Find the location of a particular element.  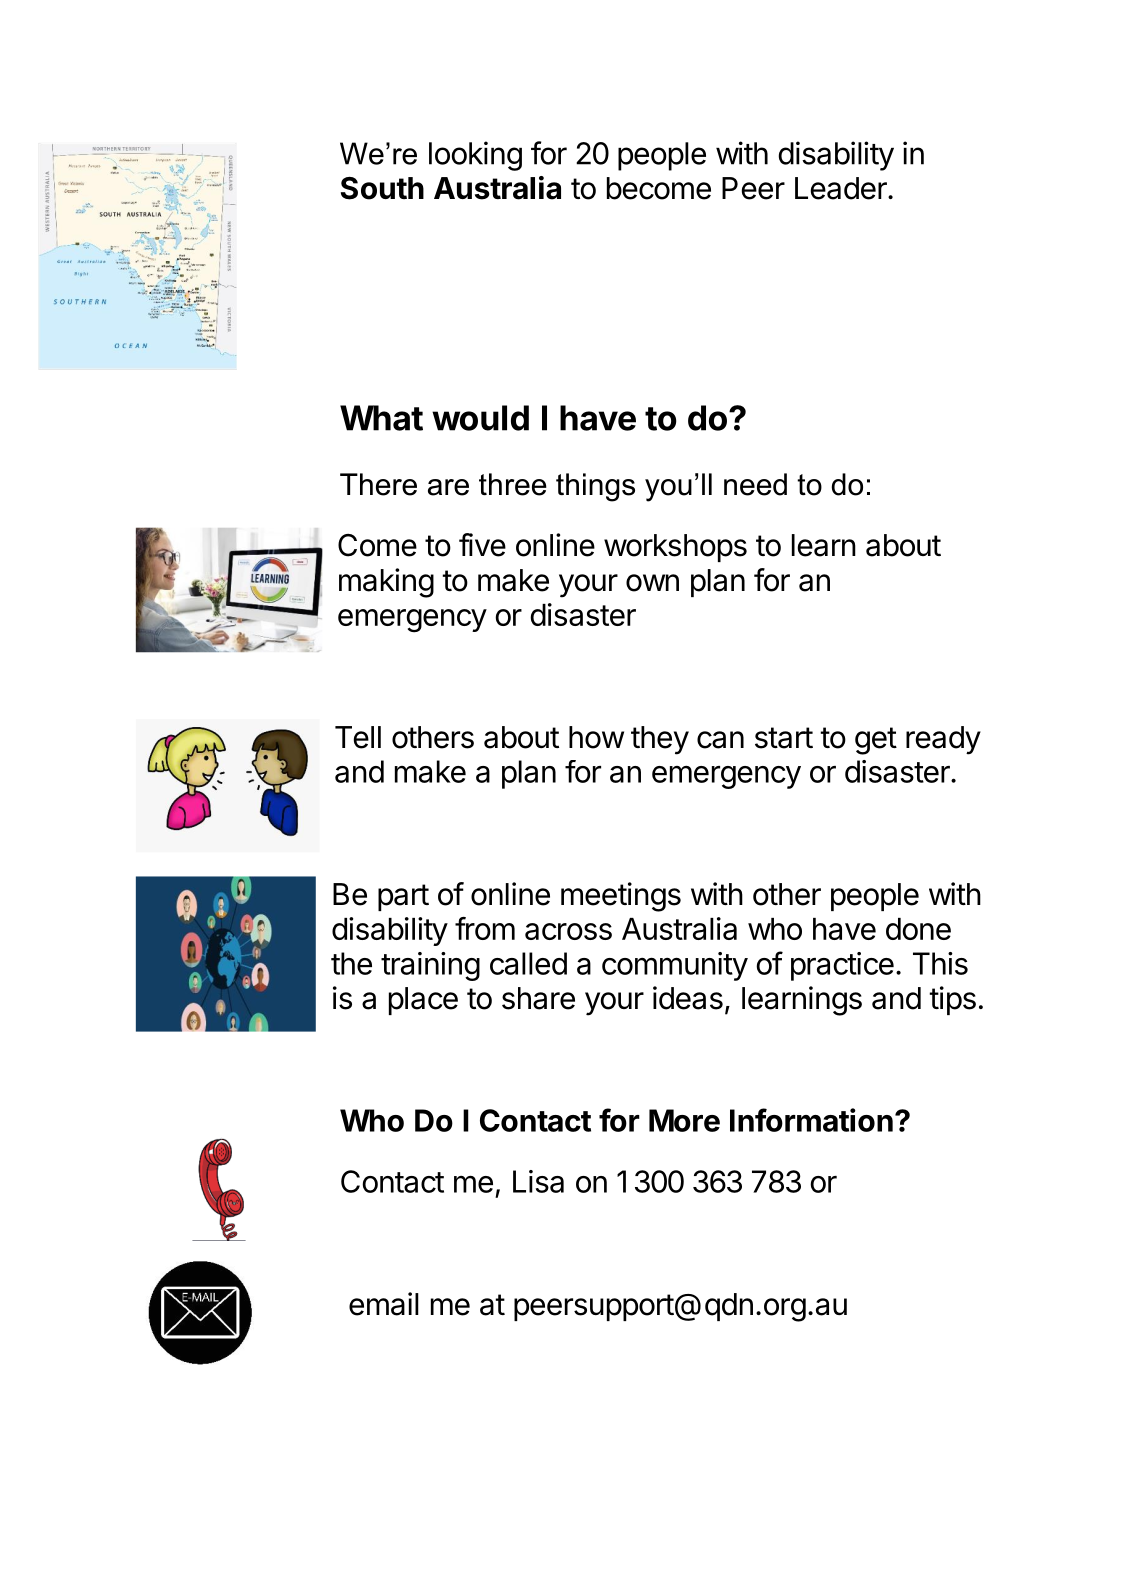

South is located at coordinates (382, 188).
